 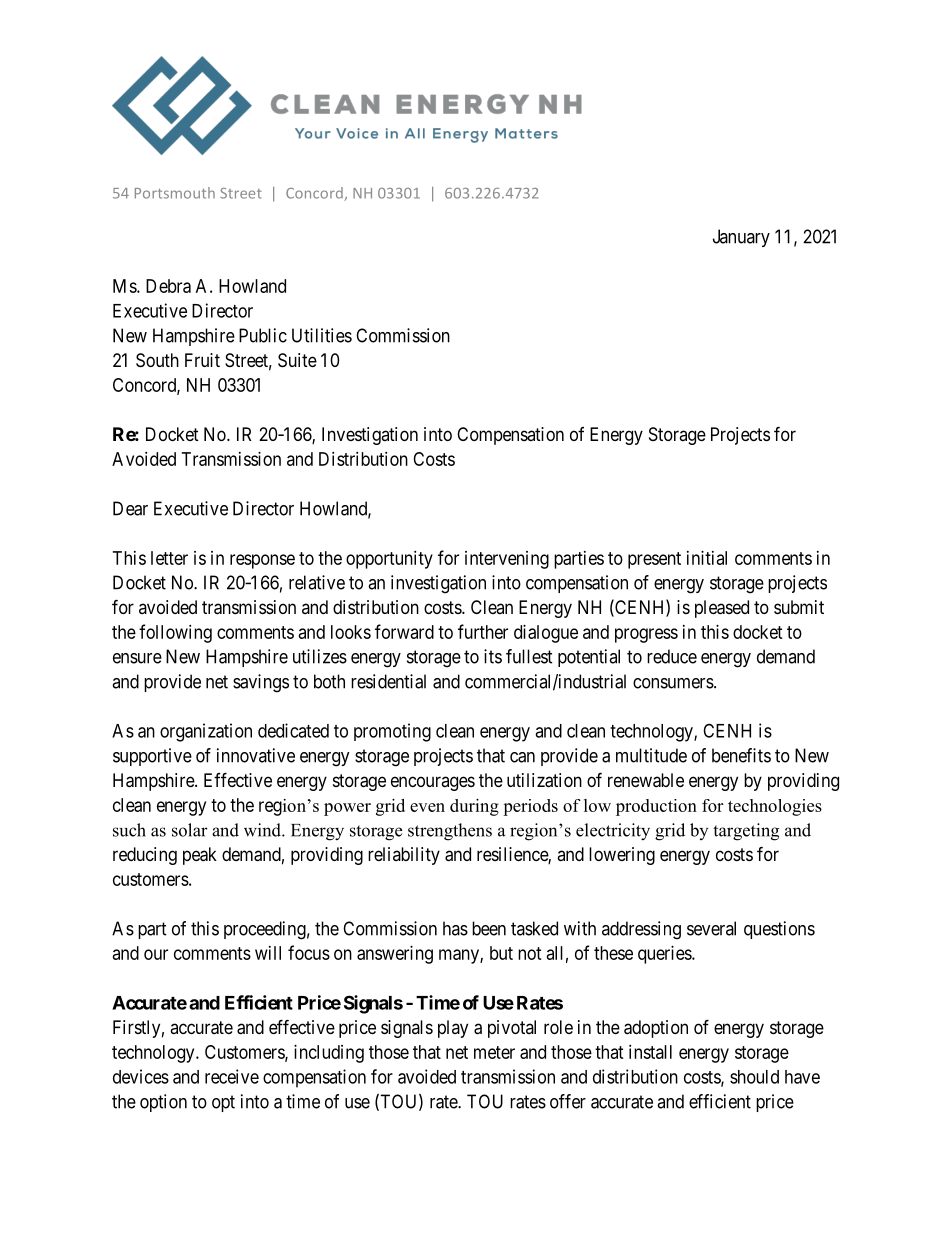 I want to click on letter, so click(x=169, y=558).
